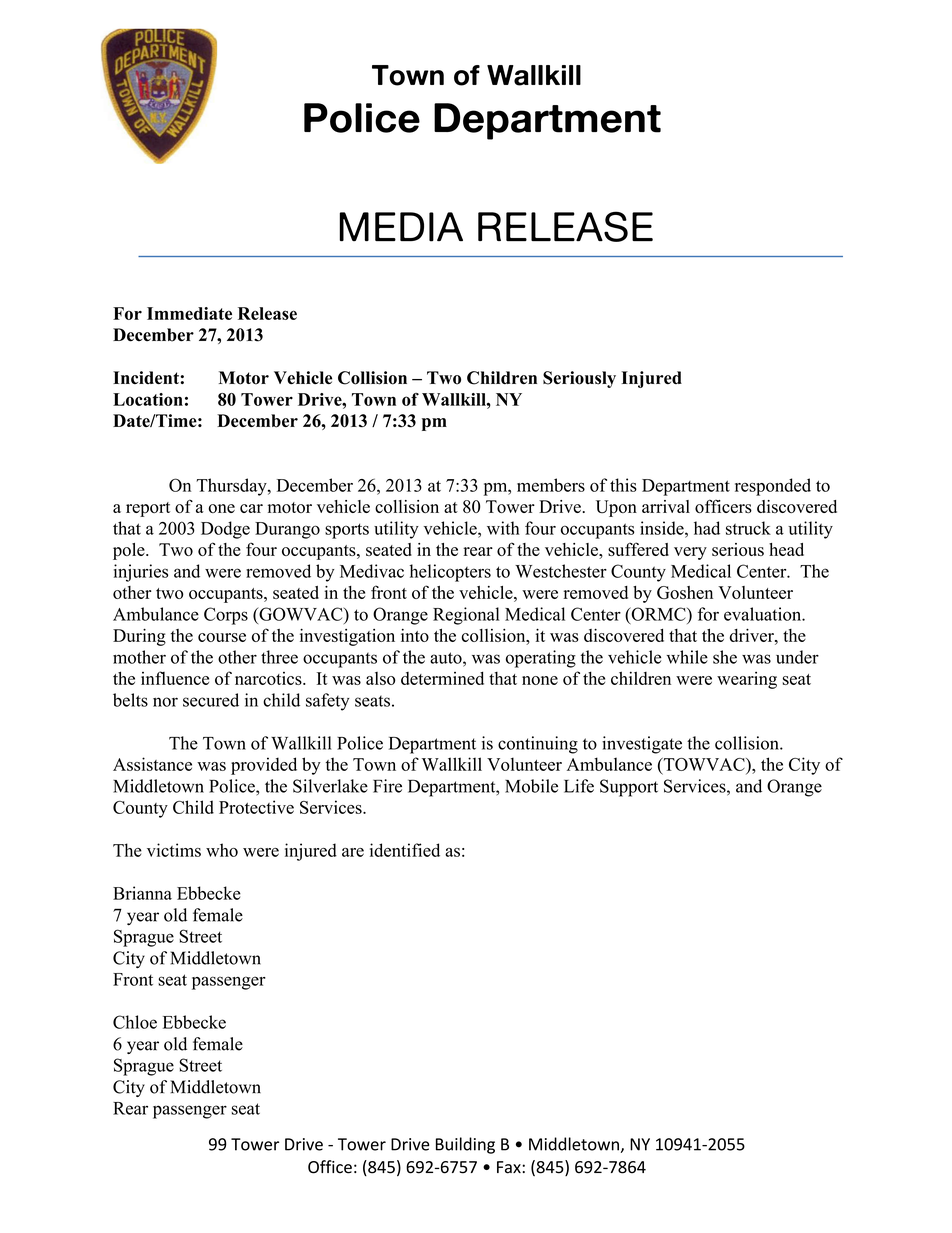  I want to click on helicopters, so click(450, 573).
